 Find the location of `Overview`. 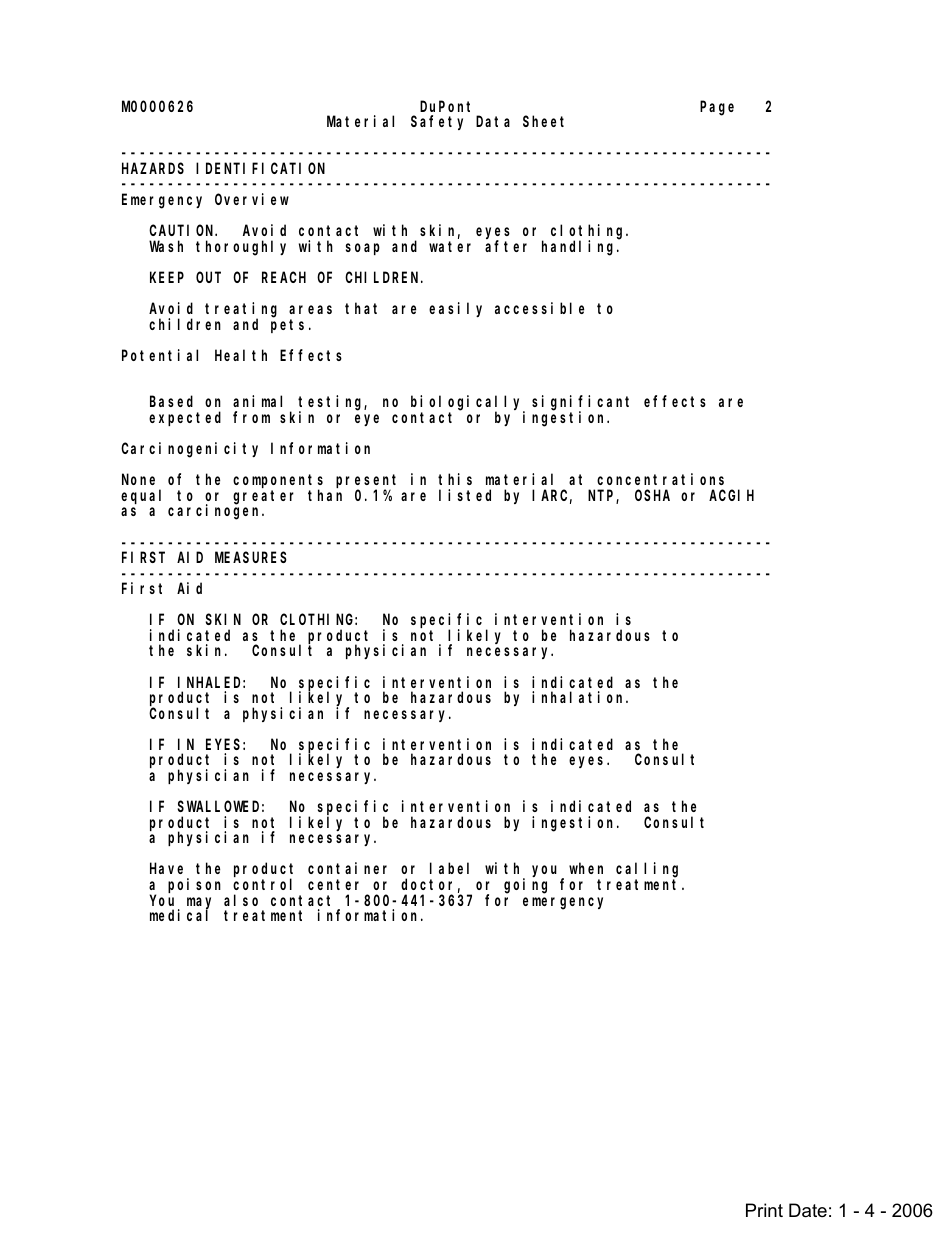

Overview is located at coordinates (252, 199).
